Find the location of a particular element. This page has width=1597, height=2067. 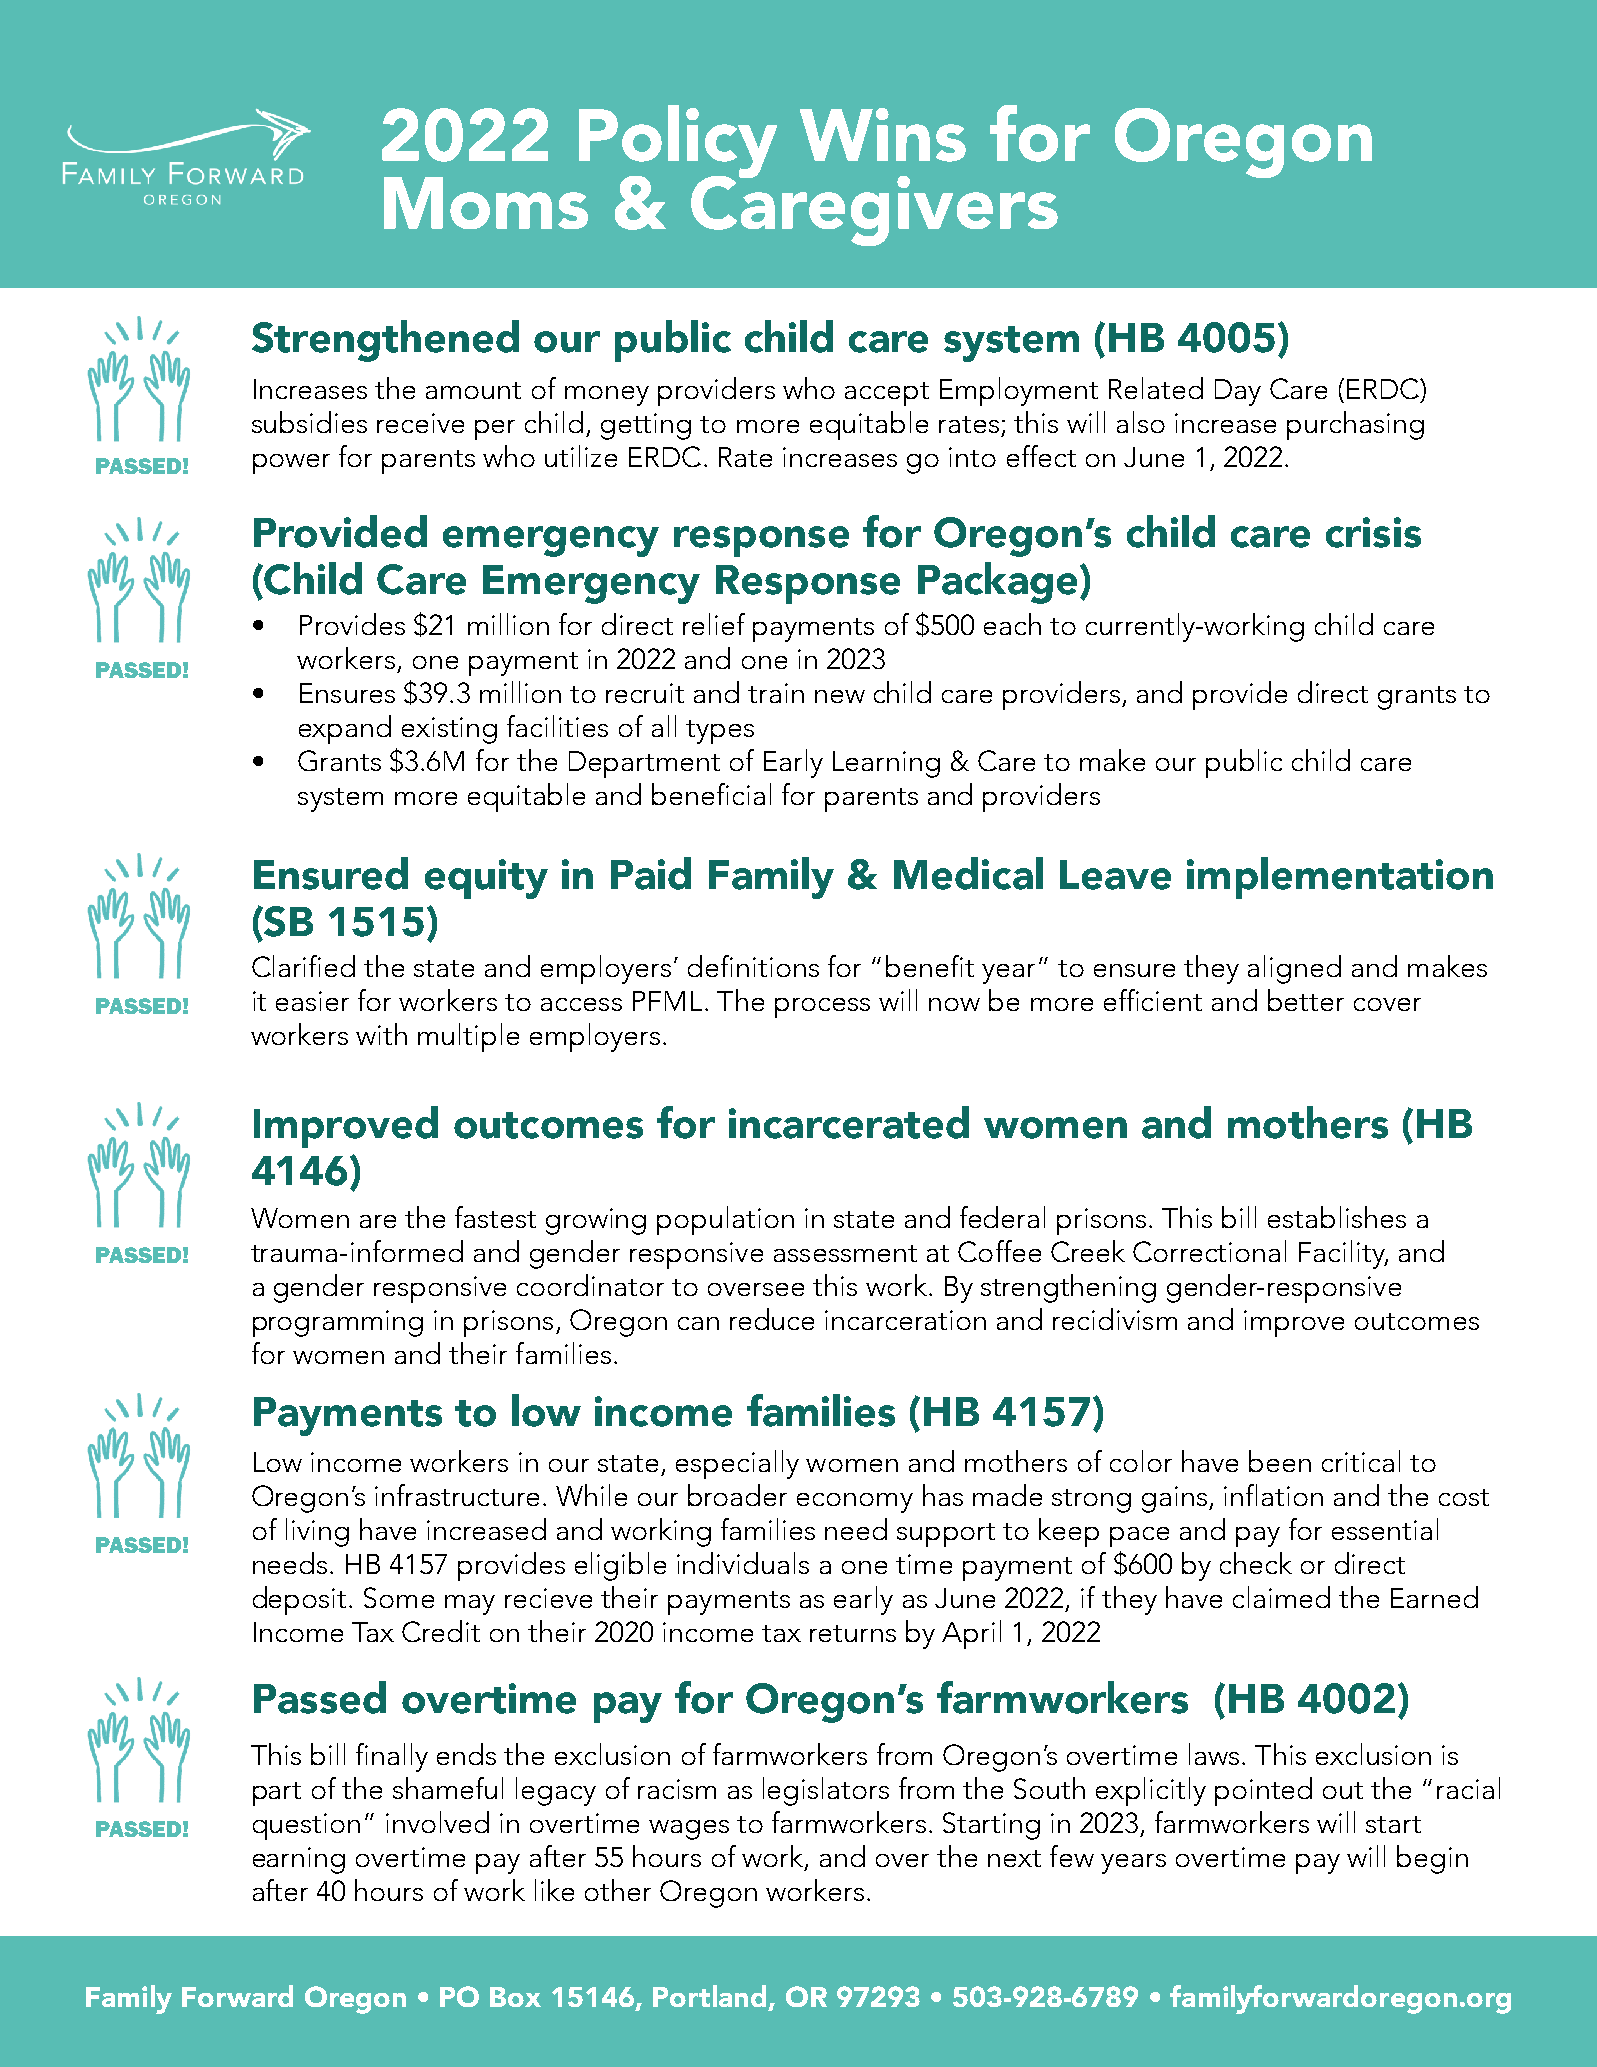

Day is located at coordinates (1238, 392).
